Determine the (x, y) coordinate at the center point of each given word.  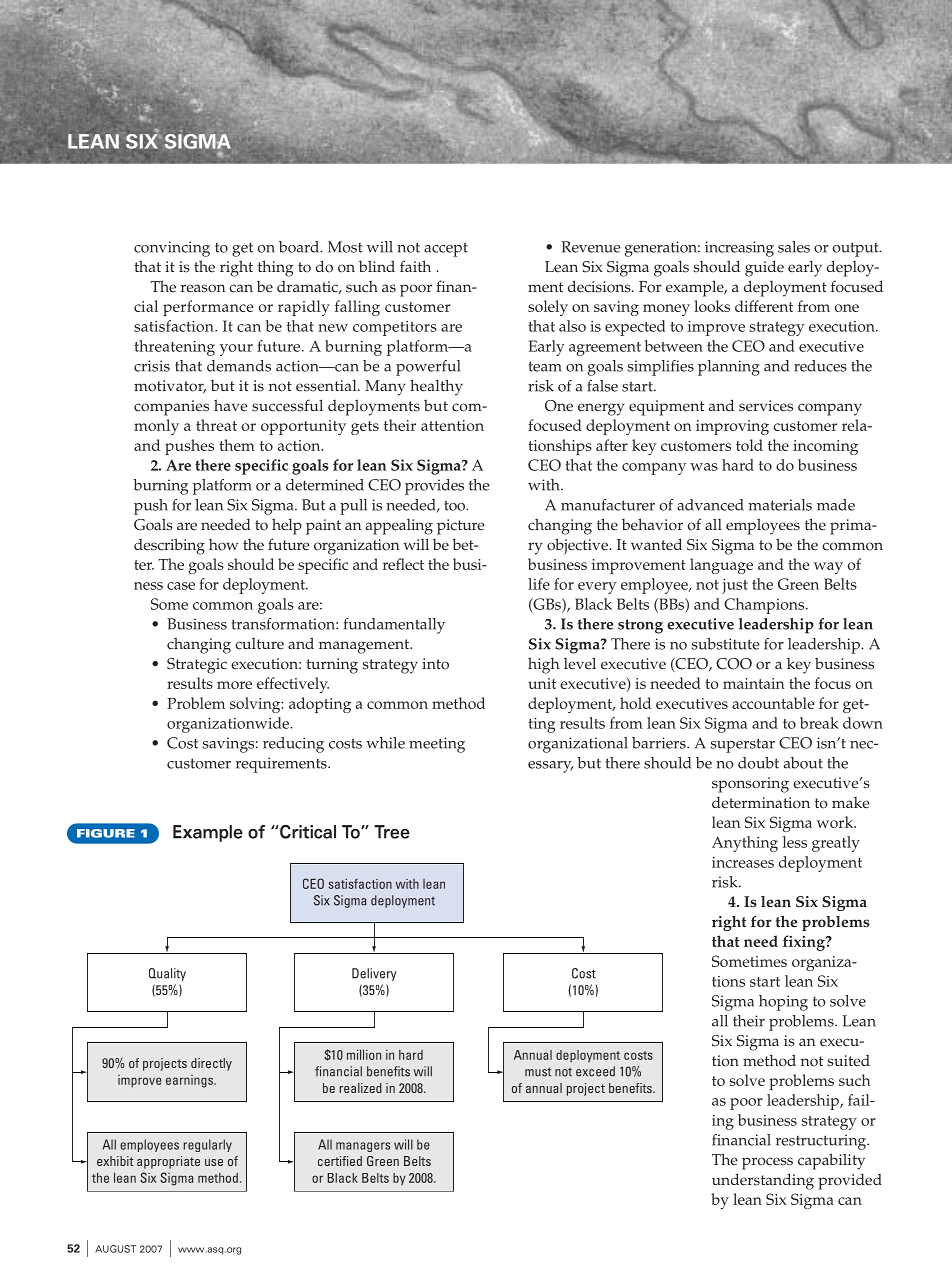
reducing (293, 745)
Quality (167, 974)
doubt (758, 763)
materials (780, 505)
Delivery (374, 974)
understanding (763, 1181)
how (223, 545)
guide (764, 268)
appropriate (168, 1162)
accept (446, 249)
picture (461, 527)
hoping (783, 1003)
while (385, 743)
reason (203, 288)
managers (363, 1147)
